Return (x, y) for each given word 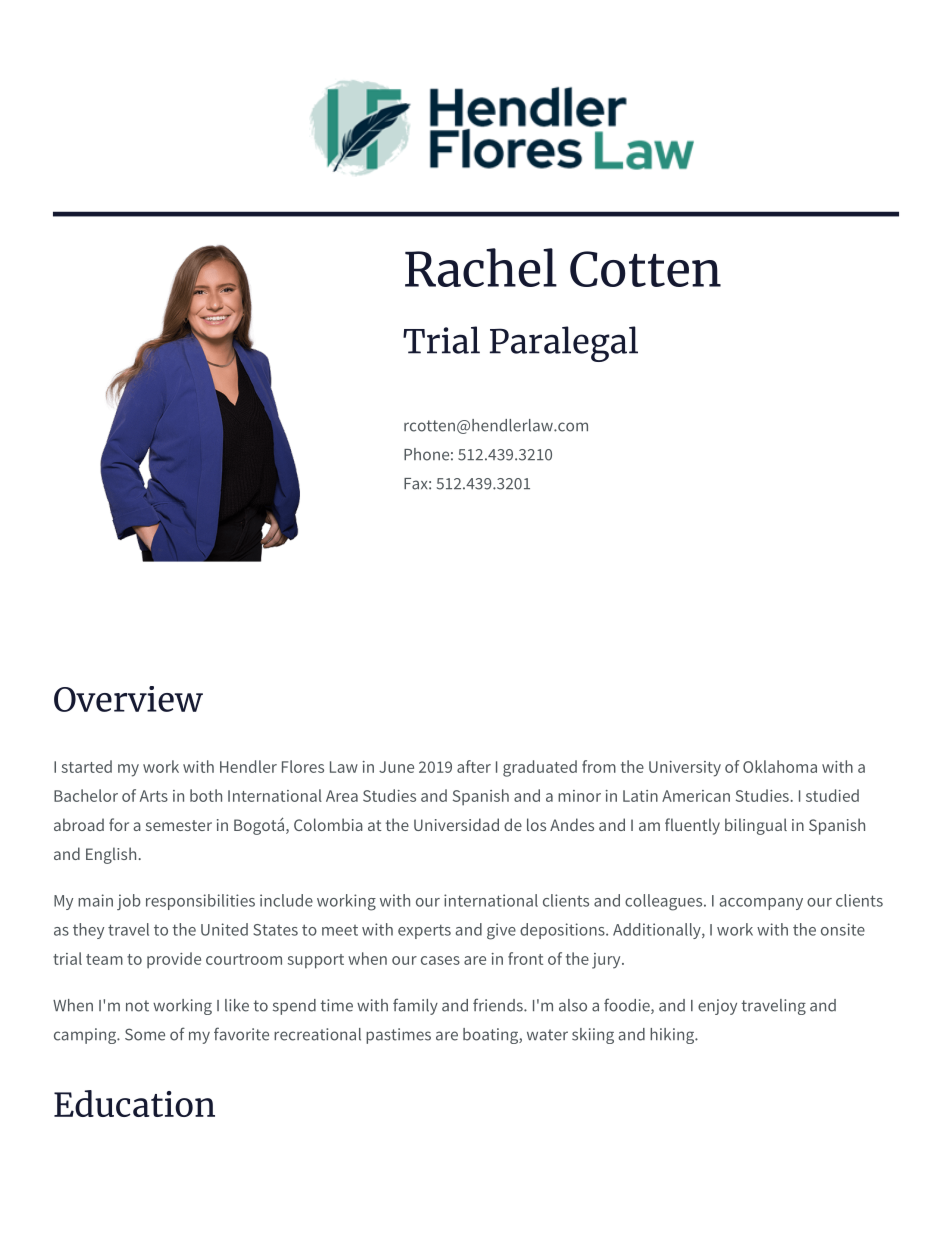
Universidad (456, 824)
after (474, 766)
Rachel (481, 267)
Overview (128, 699)
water (547, 1035)
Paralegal (564, 344)
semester (179, 825)
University (685, 769)
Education (134, 1103)
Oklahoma (780, 766)
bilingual (756, 826)
